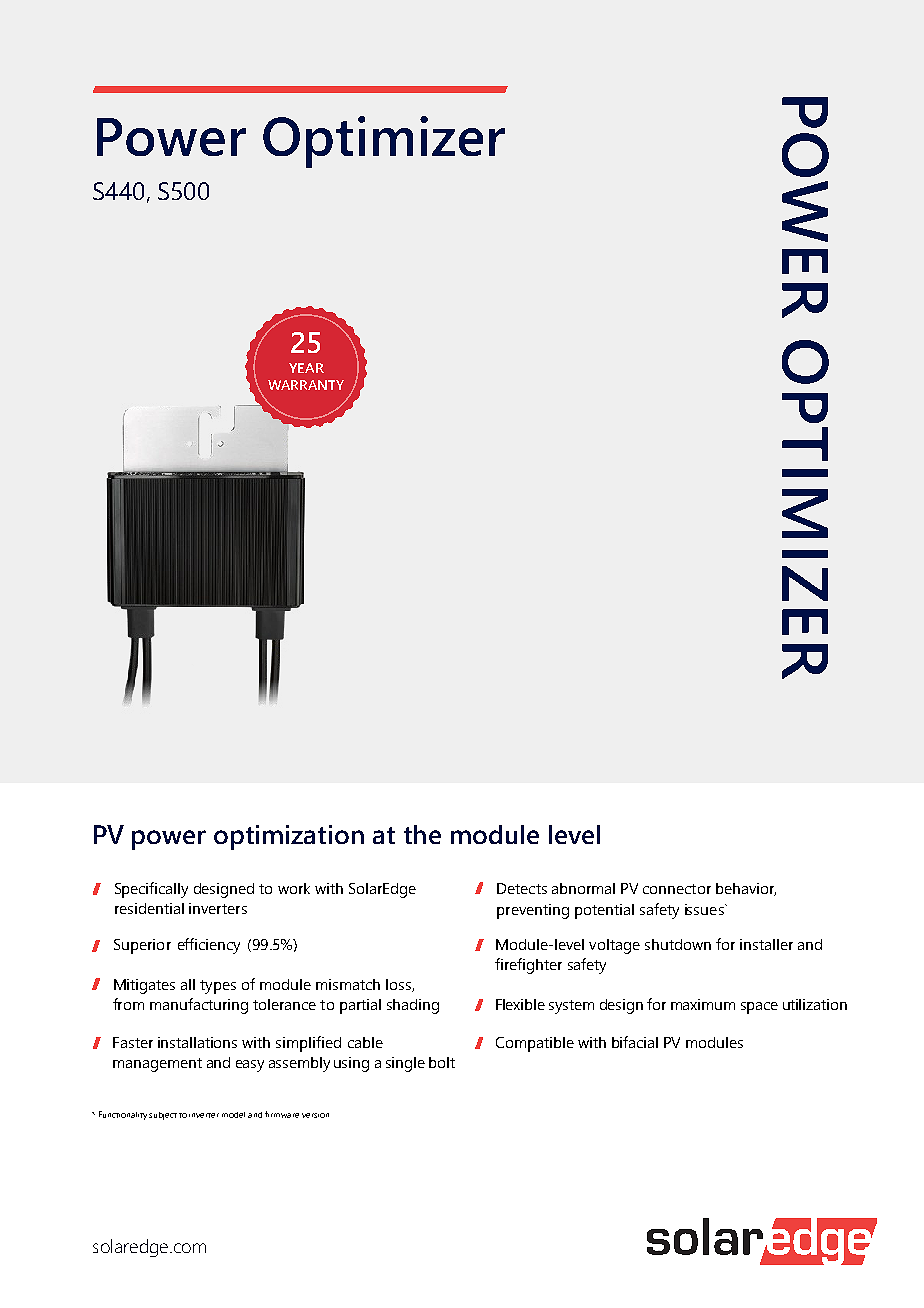  What do you see at coordinates (233, 1115) in the screenshot?
I see `model` at bounding box center [233, 1115].
